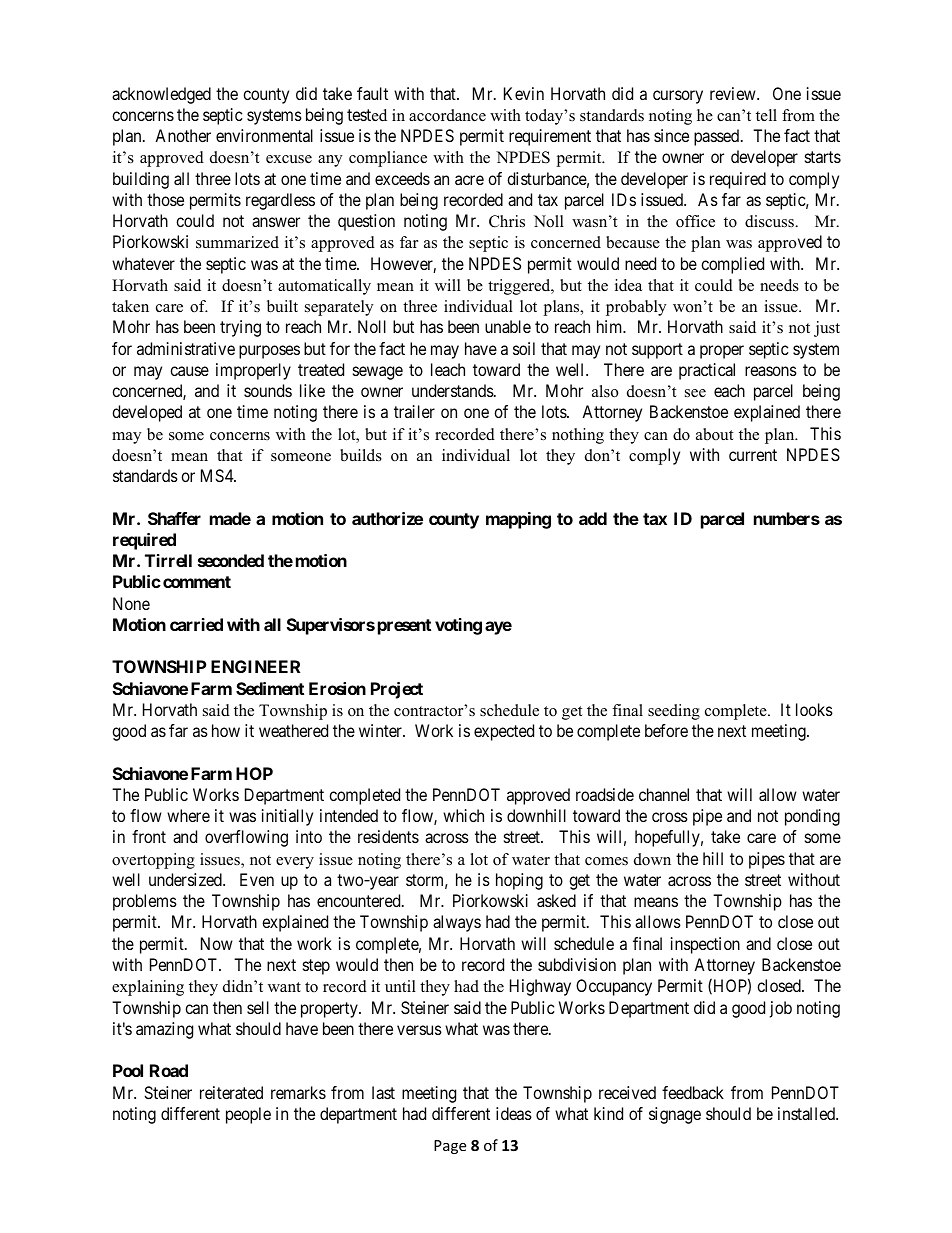 This screenshot has height=1233, width=952. What do you see at coordinates (447, 115) in the screenshot?
I see `accordance` at bounding box center [447, 115].
